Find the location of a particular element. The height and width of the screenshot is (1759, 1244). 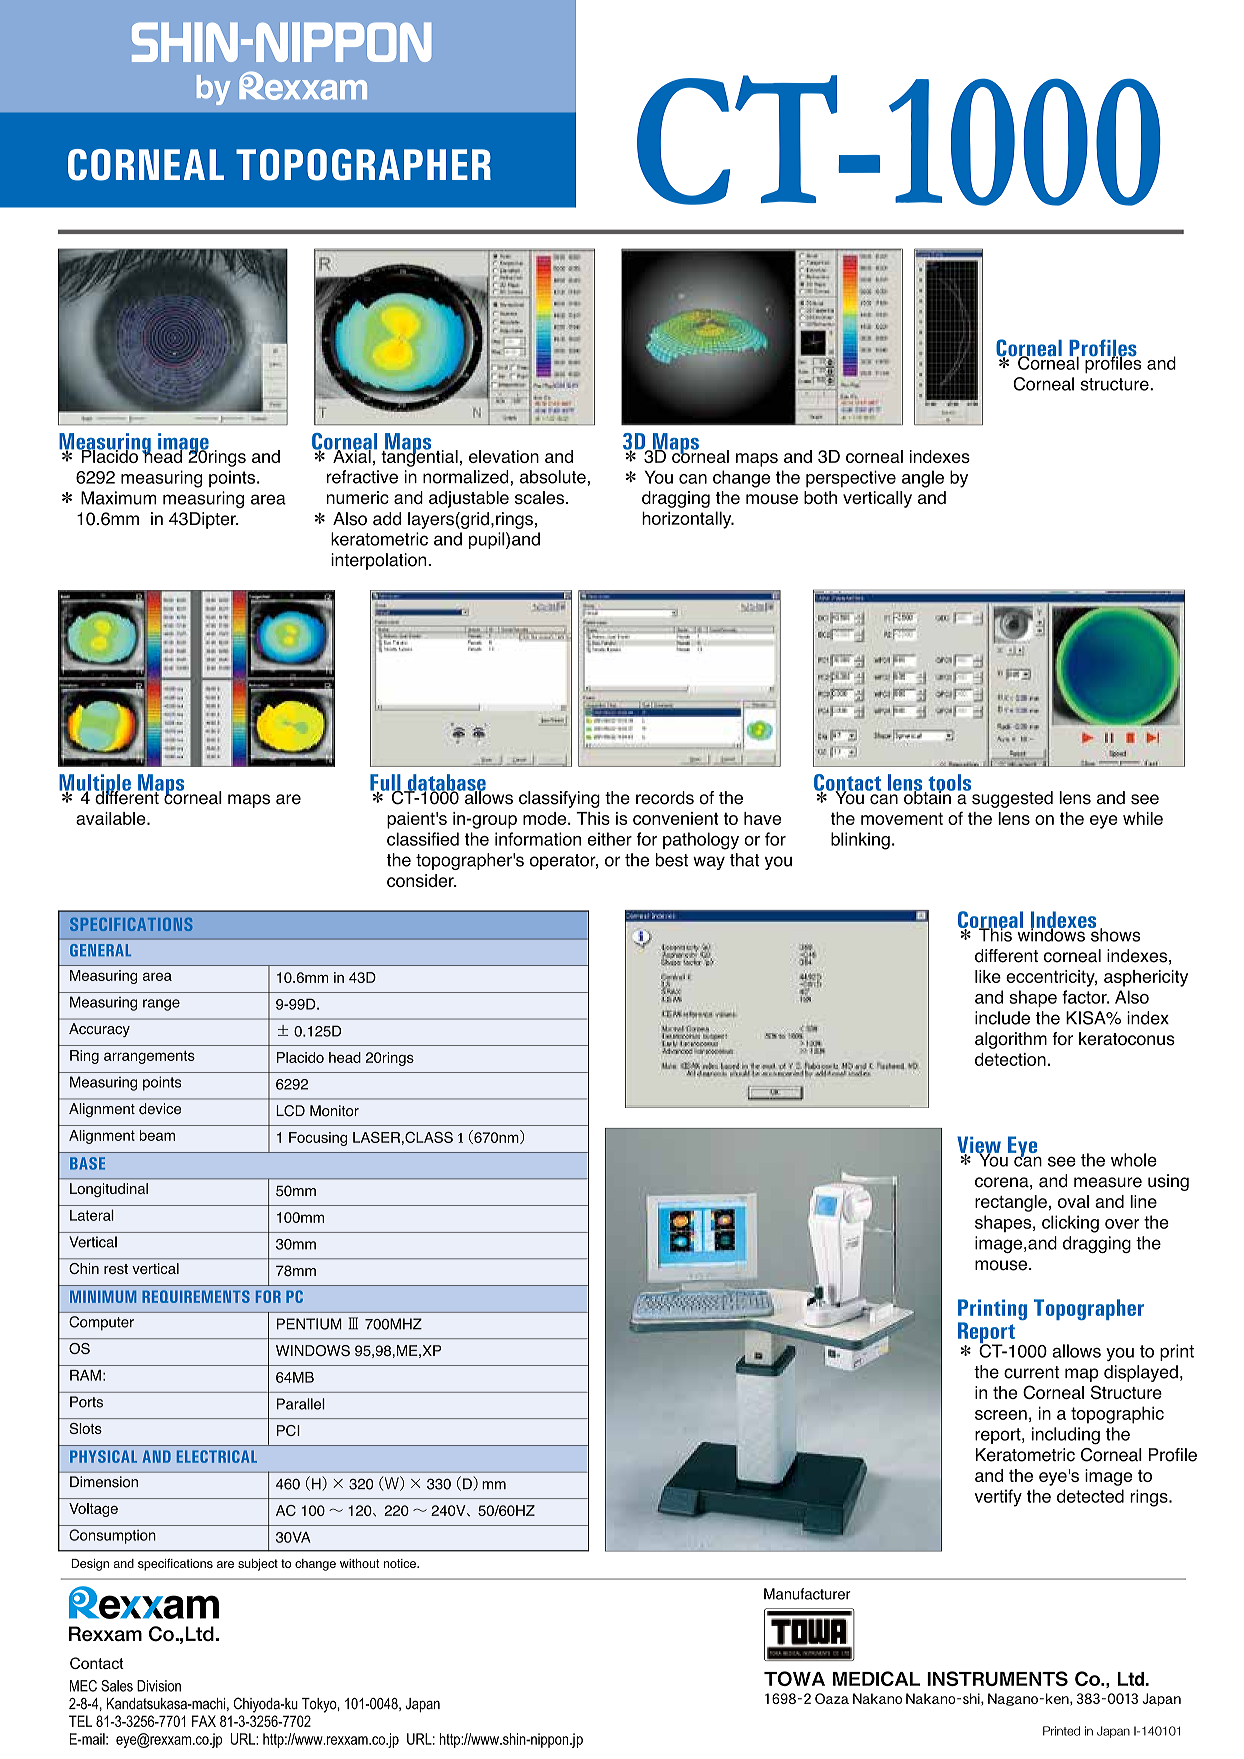

suggested is located at coordinates (1011, 798).
